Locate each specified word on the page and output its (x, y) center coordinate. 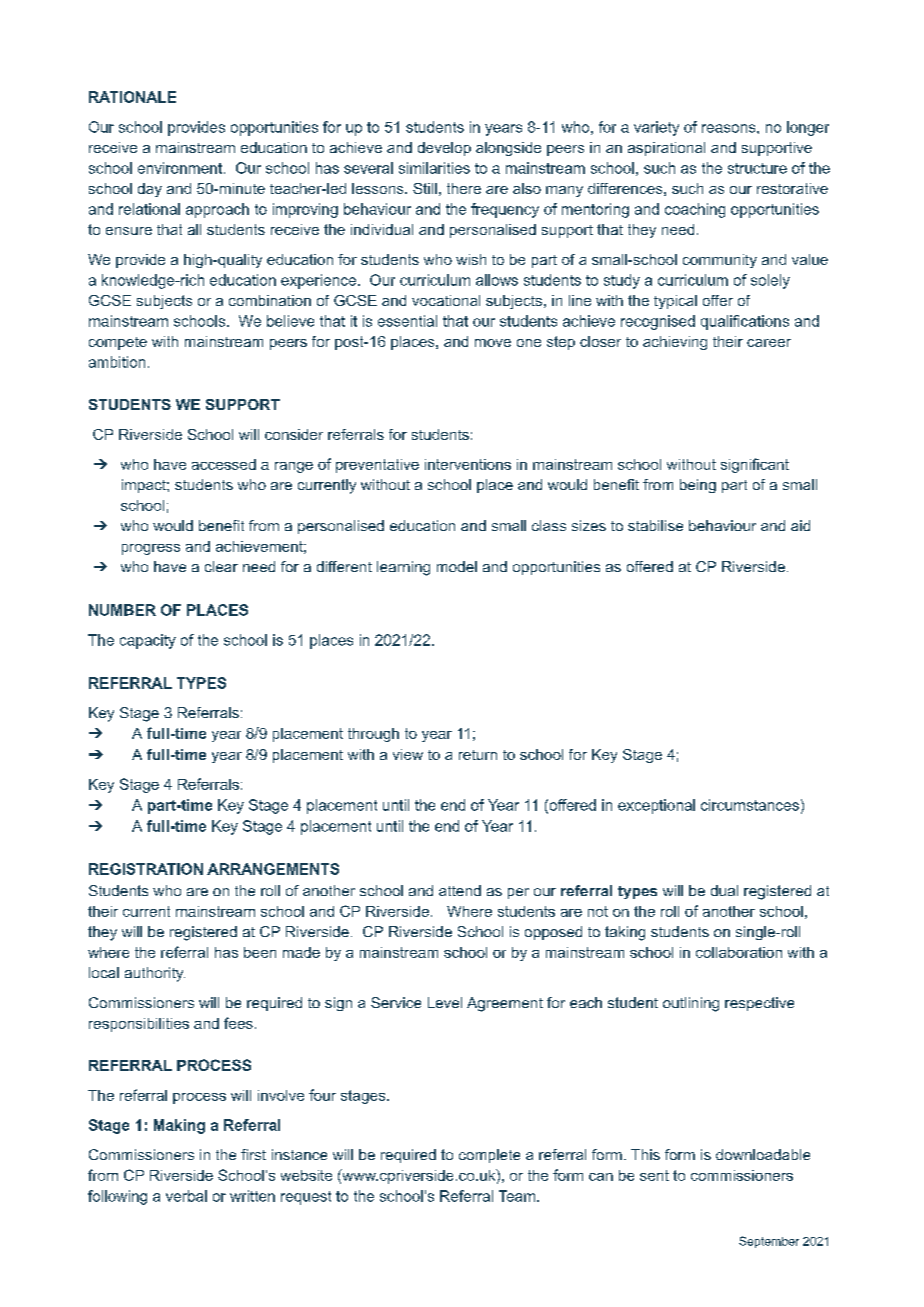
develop (444, 149)
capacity (148, 641)
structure (757, 168)
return (478, 755)
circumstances (750, 805)
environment (181, 168)
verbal (186, 1196)
